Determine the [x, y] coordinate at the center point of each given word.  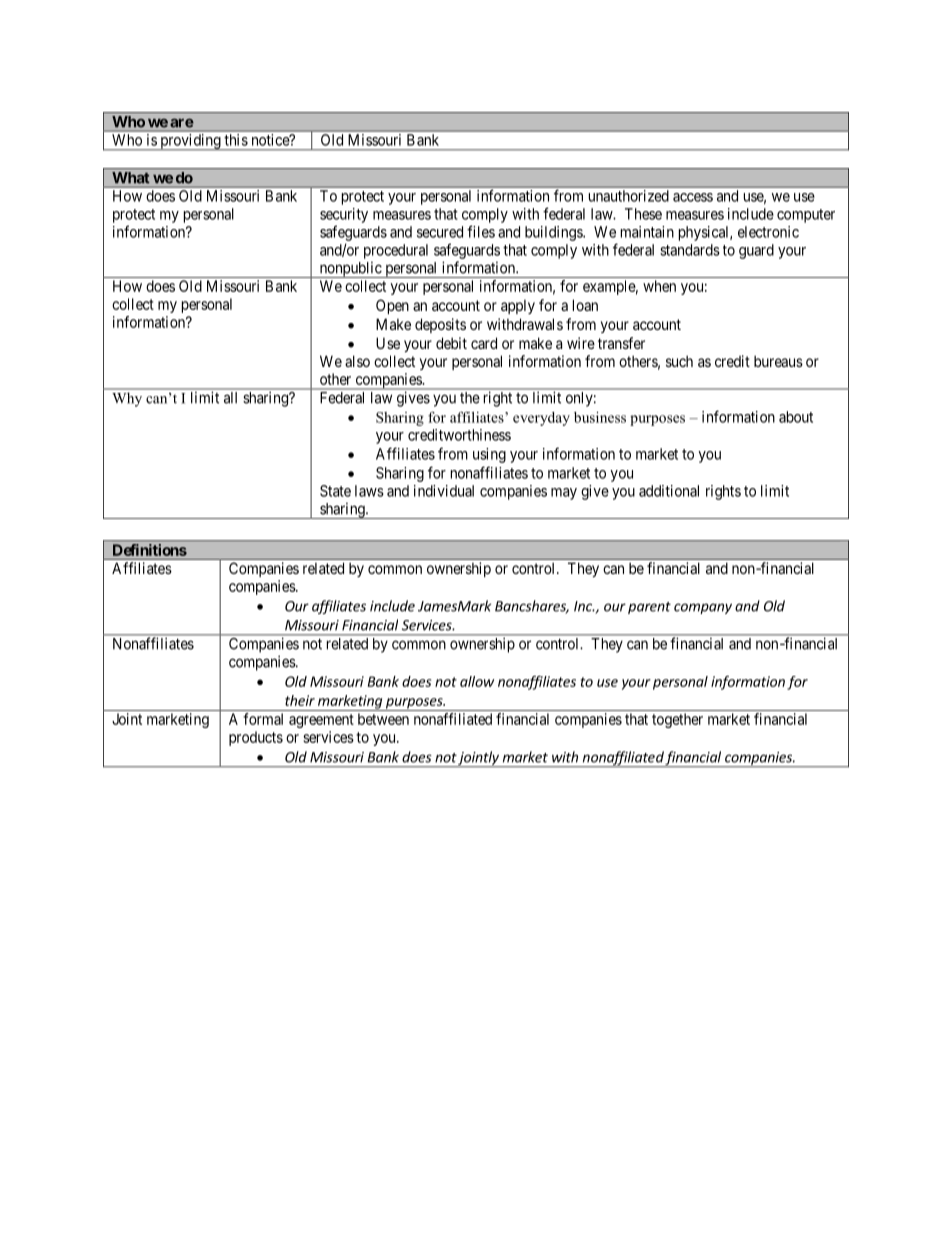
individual [444, 491]
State [335, 491]
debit [451, 343]
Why [127, 400]
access [693, 197]
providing [190, 142]
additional [669, 491]
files [481, 231]
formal [263, 719]
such [679, 361]
